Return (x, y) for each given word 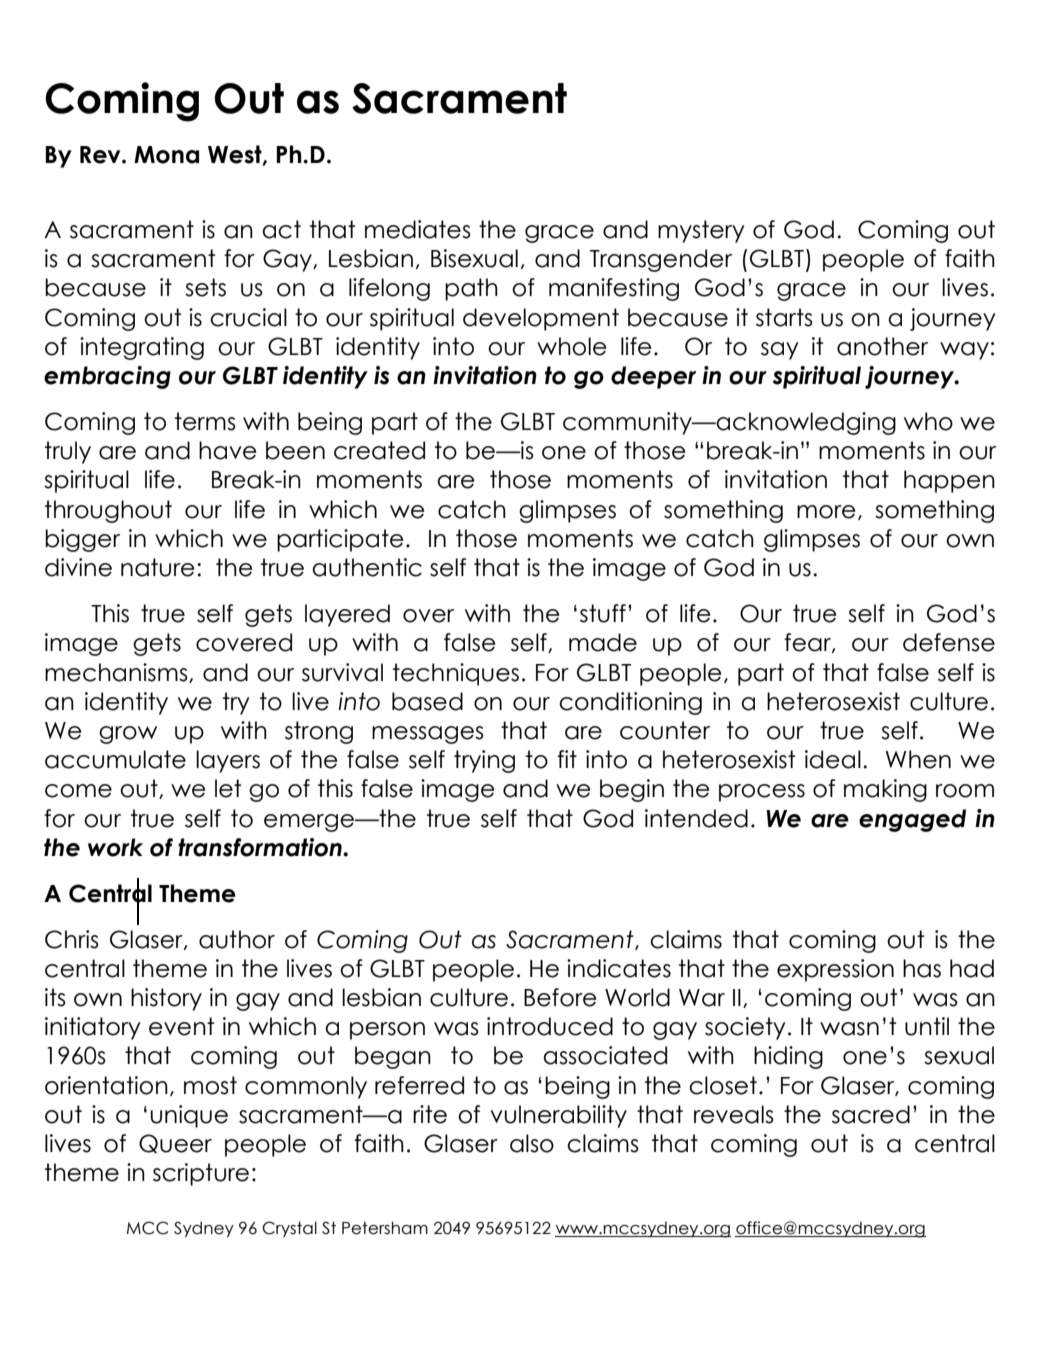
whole (571, 346)
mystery (701, 231)
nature (157, 567)
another (882, 346)
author (237, 939)
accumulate (115, 759)
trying (484, 761)
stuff (603, 613)
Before (560, 997)
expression (835, 970)
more (826, 512)
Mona (166, 155)
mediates (418, 229)
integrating (142, 348)
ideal (833, 759)
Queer (175, 1143)
